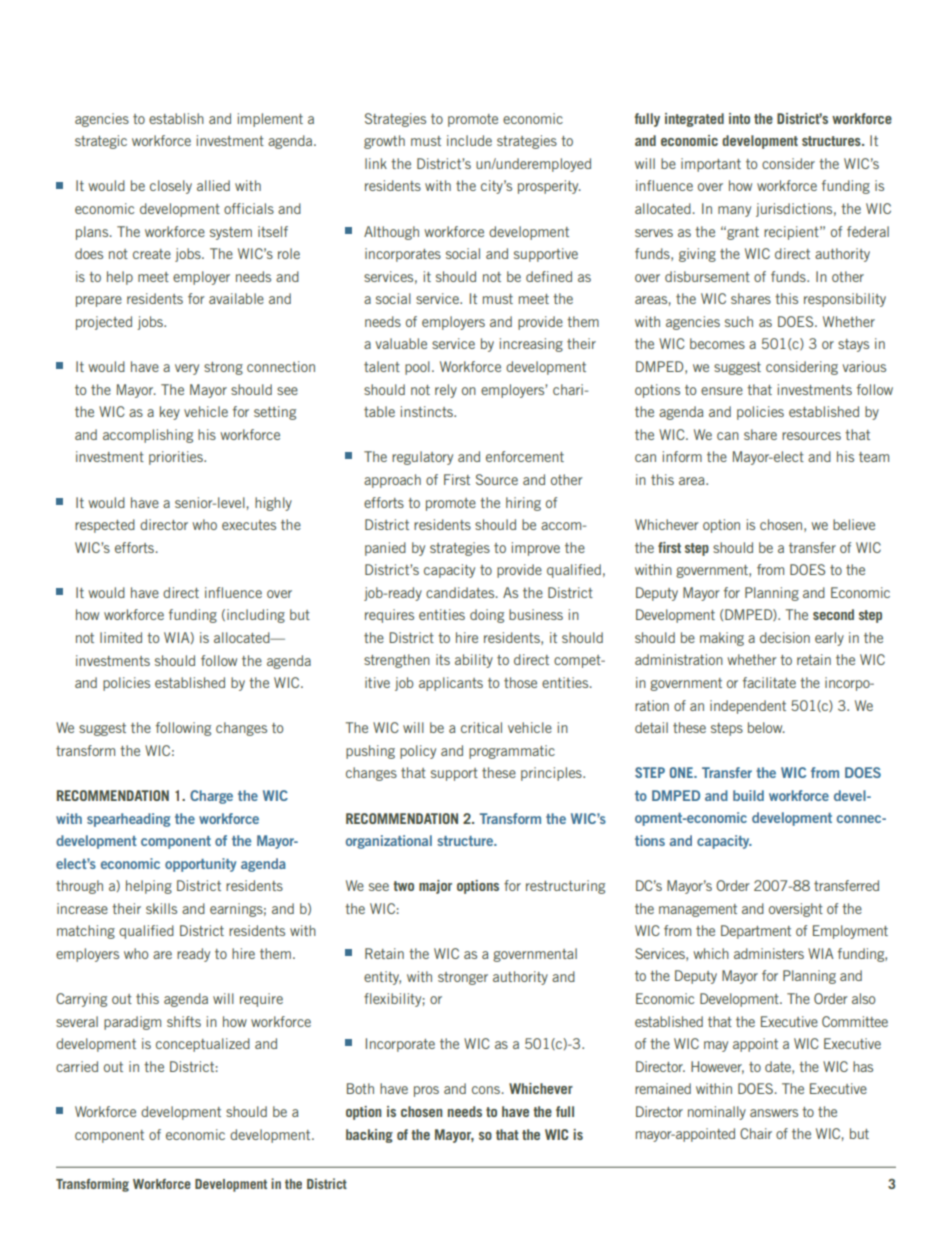 The width and height of the screenshot is (952, 1233). Describe the element at coordinates (171, 187) in the screenshot. I see `closely` at that location.
